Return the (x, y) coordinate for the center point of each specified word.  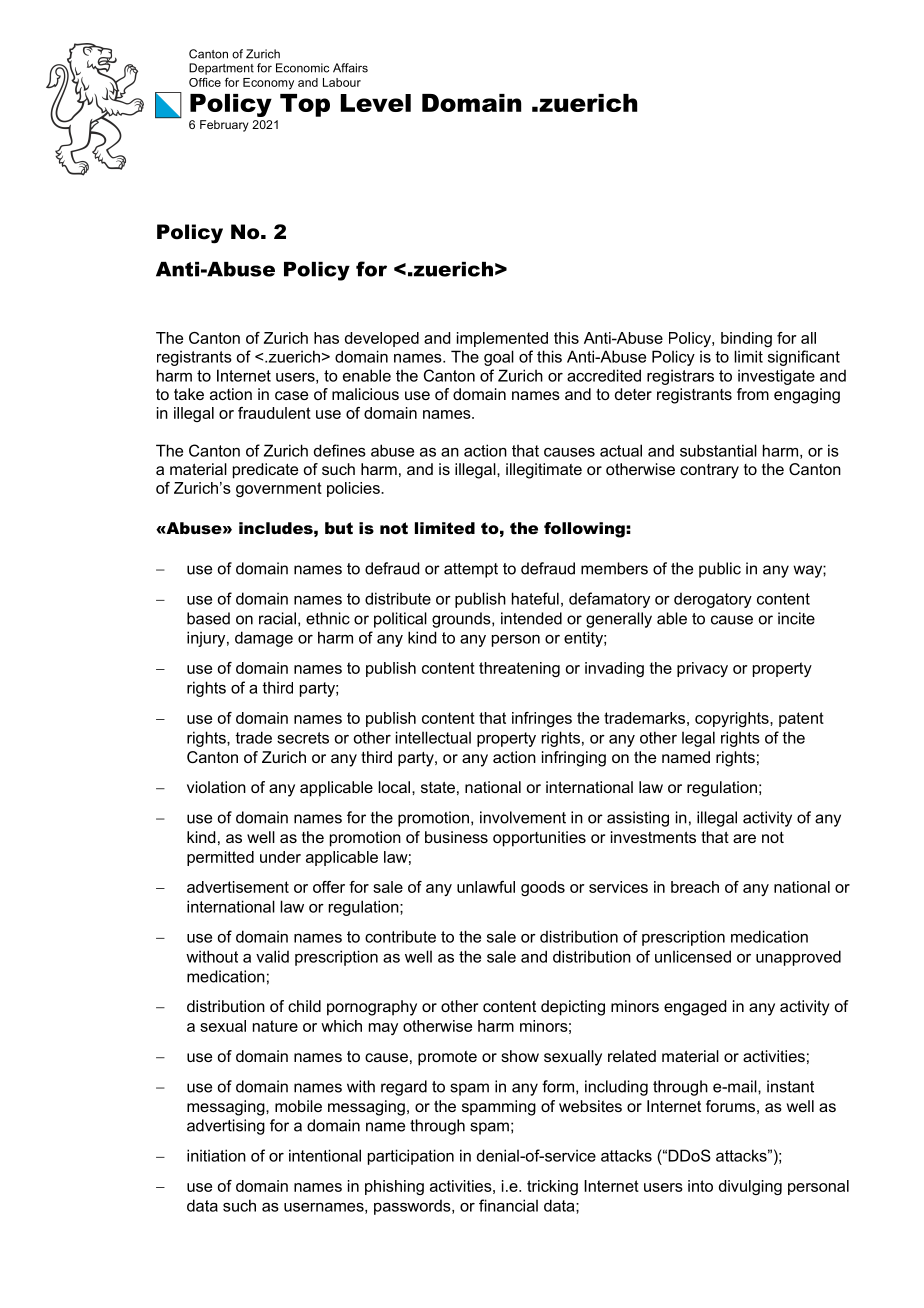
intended (531, 618)
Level (376, 103)
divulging (750, 1187)
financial (508, 1205)
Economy (268, 84)
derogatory (713, 600)
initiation (216, 1155)
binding (746, 339)
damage (264, 639)
